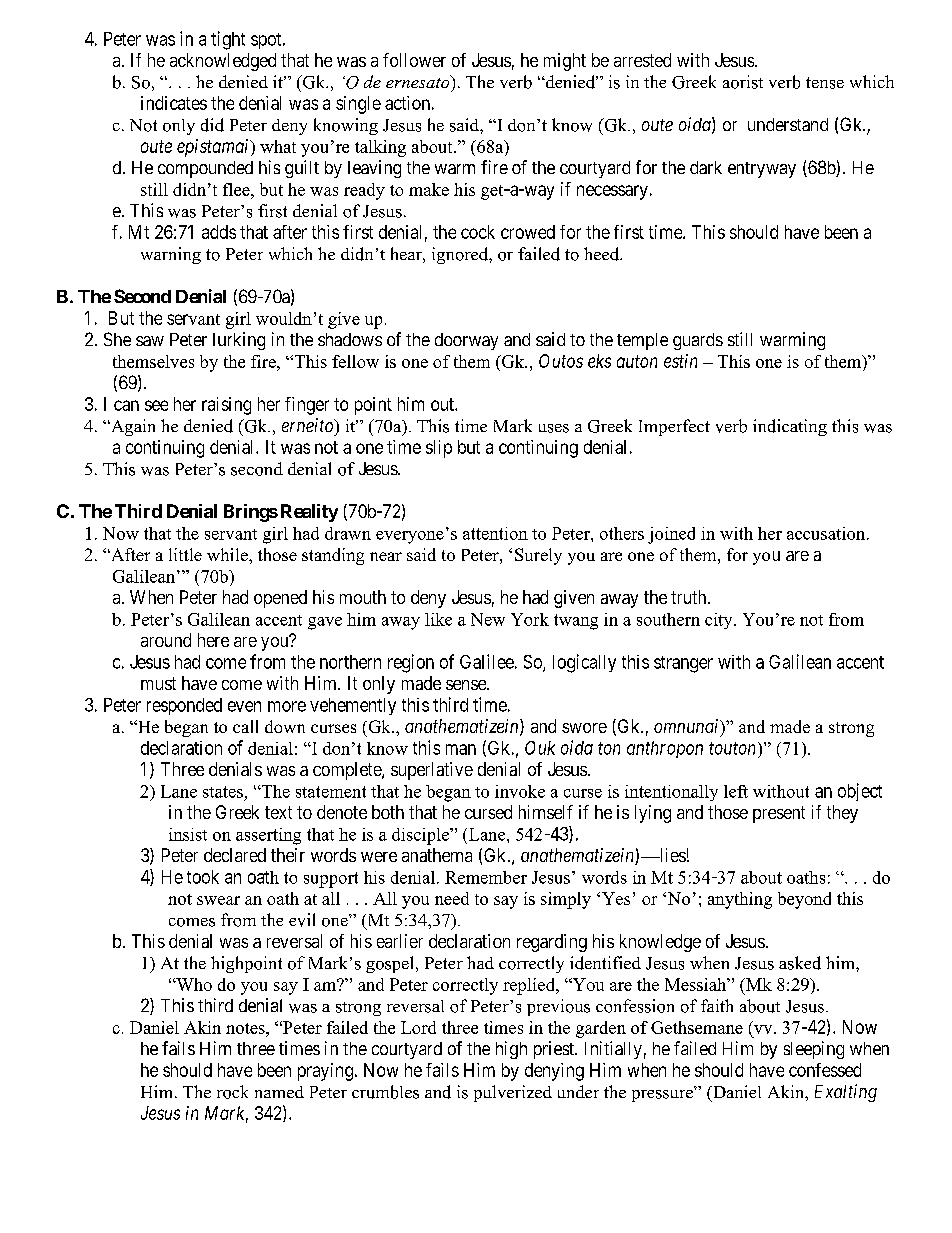 The height and width of the screenshot is (1233, 952). I want to click on raising, so click(226, 406).
